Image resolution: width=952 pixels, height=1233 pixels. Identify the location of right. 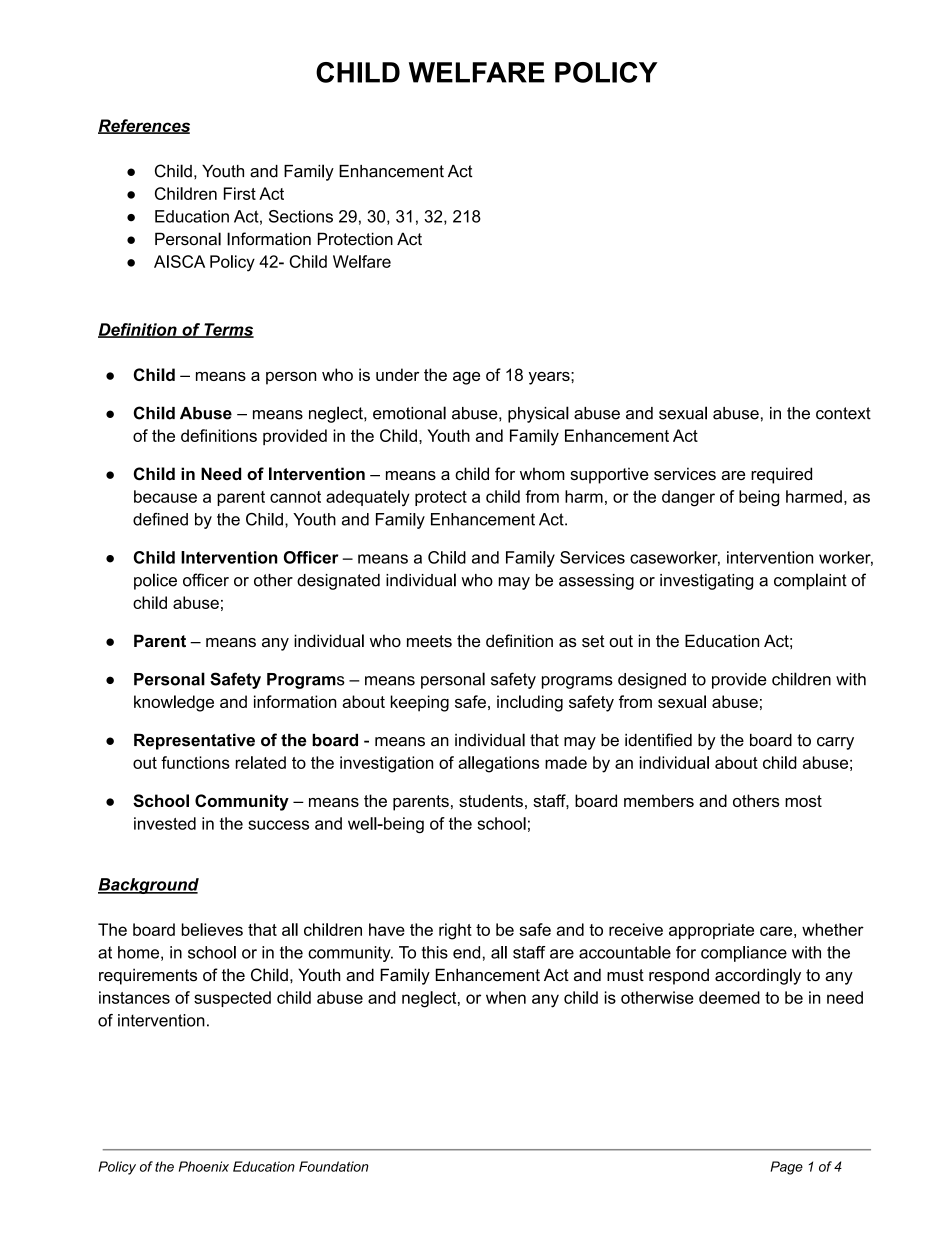
(455, 931).
